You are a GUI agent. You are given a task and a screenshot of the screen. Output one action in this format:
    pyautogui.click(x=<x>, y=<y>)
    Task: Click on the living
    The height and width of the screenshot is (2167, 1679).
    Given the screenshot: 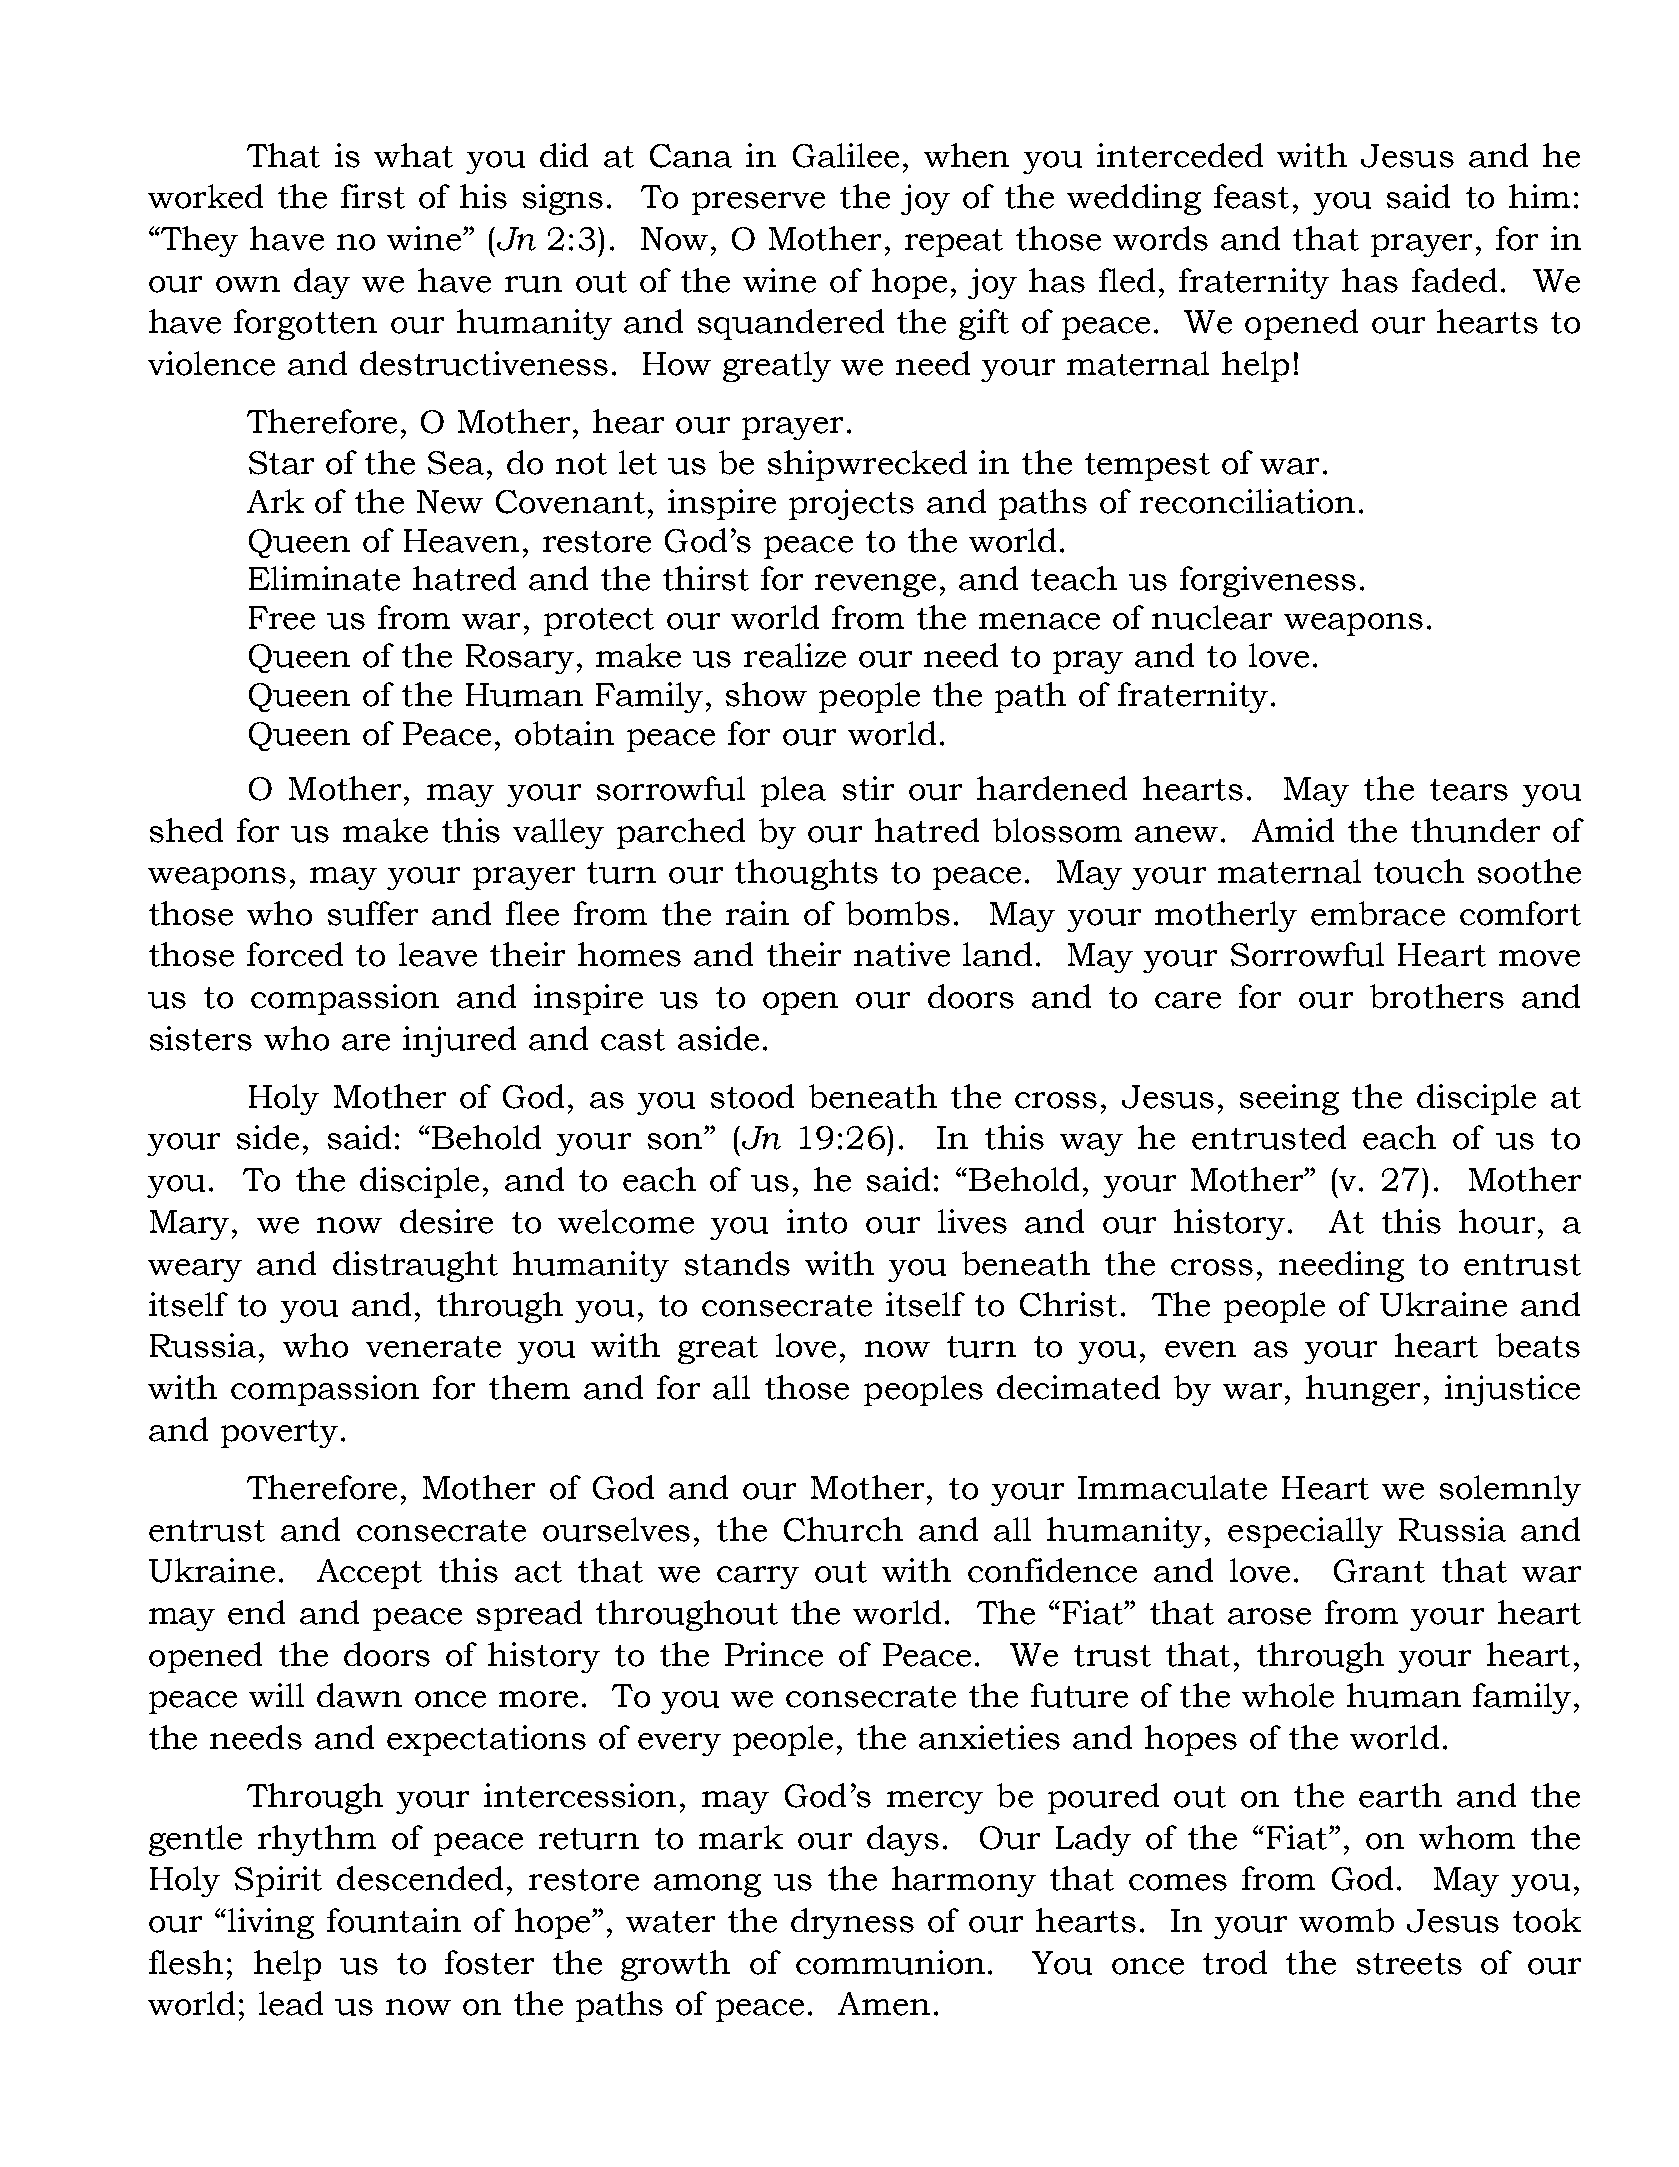 What is the action you would take?
    pyautogui.click(x=271, y=1923)
